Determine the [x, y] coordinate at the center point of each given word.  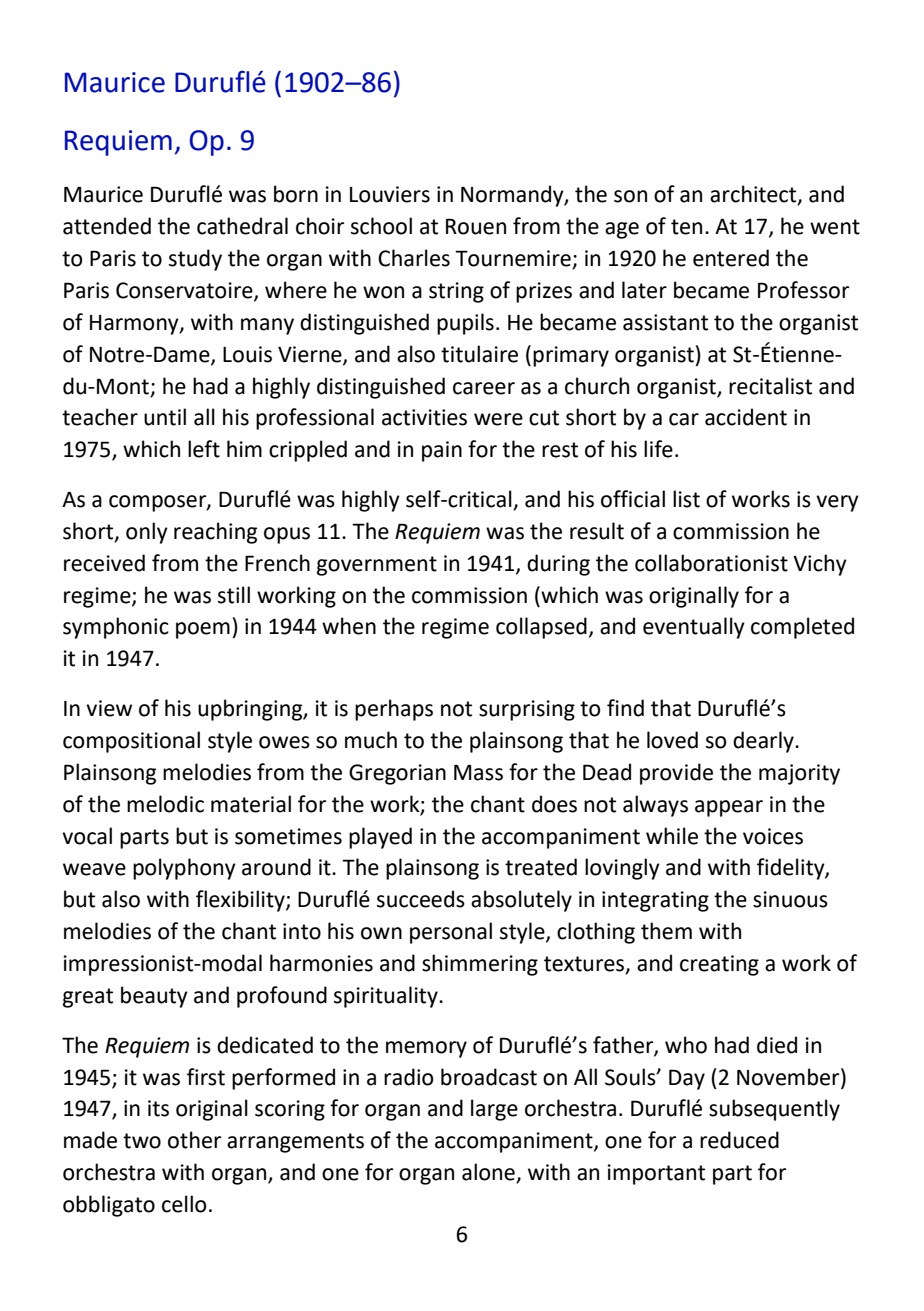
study [195, 260]
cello [184, 1204]
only [147, 533]
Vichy [820, 565]
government [377, 566]
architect [754, 195]
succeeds [421, 899]
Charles [414, 258]
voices [773, 836]
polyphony [184, 869]
